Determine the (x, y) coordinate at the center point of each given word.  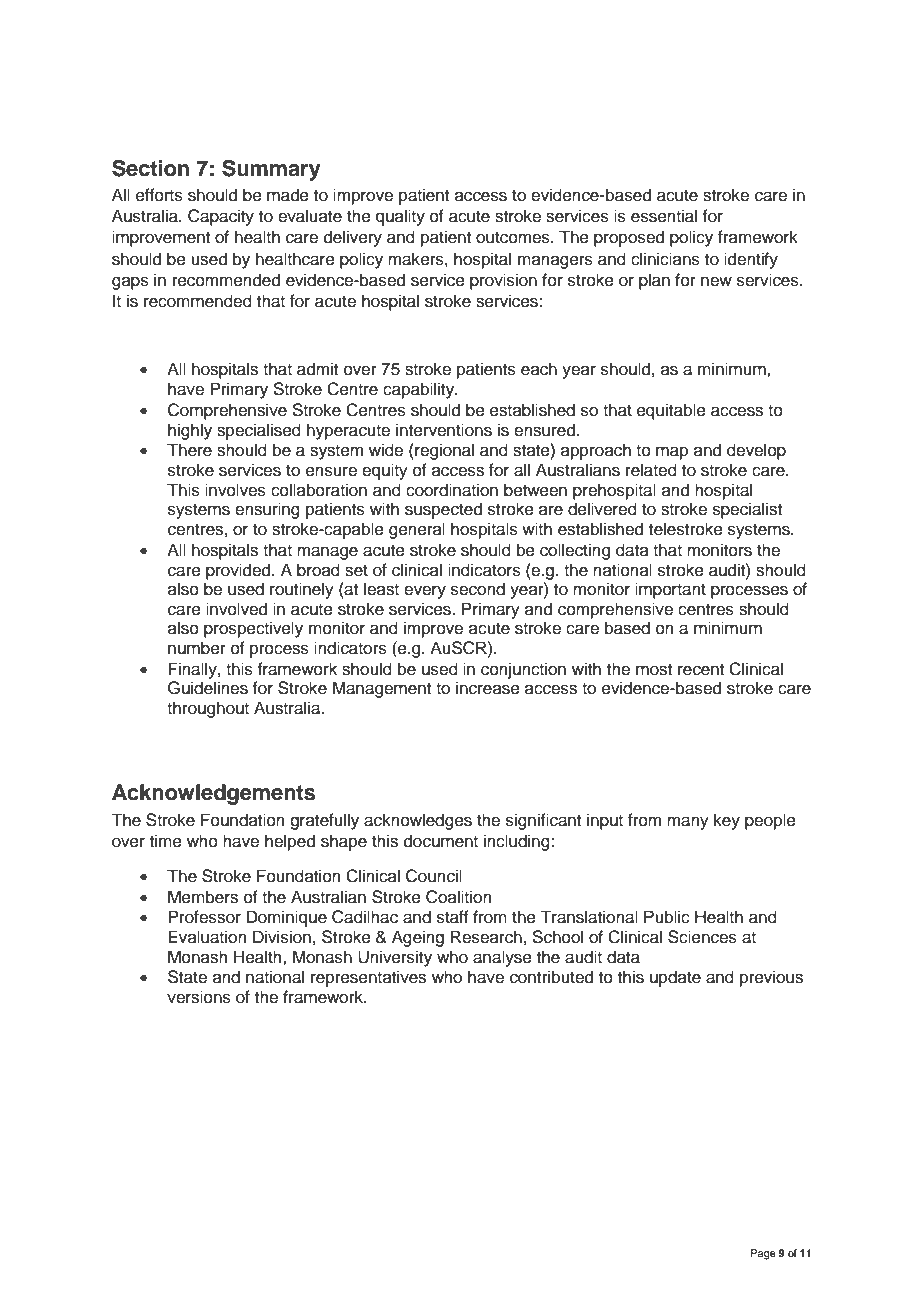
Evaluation (207, 937)
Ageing (418, 938)
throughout (208, 709)
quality (400, 217)
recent (701, 670)
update (675, 978)
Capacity (221, 217)
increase (488, 688)
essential (664, 216)
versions (199, 997)
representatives (368, 978)
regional (443, 451)
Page (763, 1254)
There (189, 450)
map (672, 453)
